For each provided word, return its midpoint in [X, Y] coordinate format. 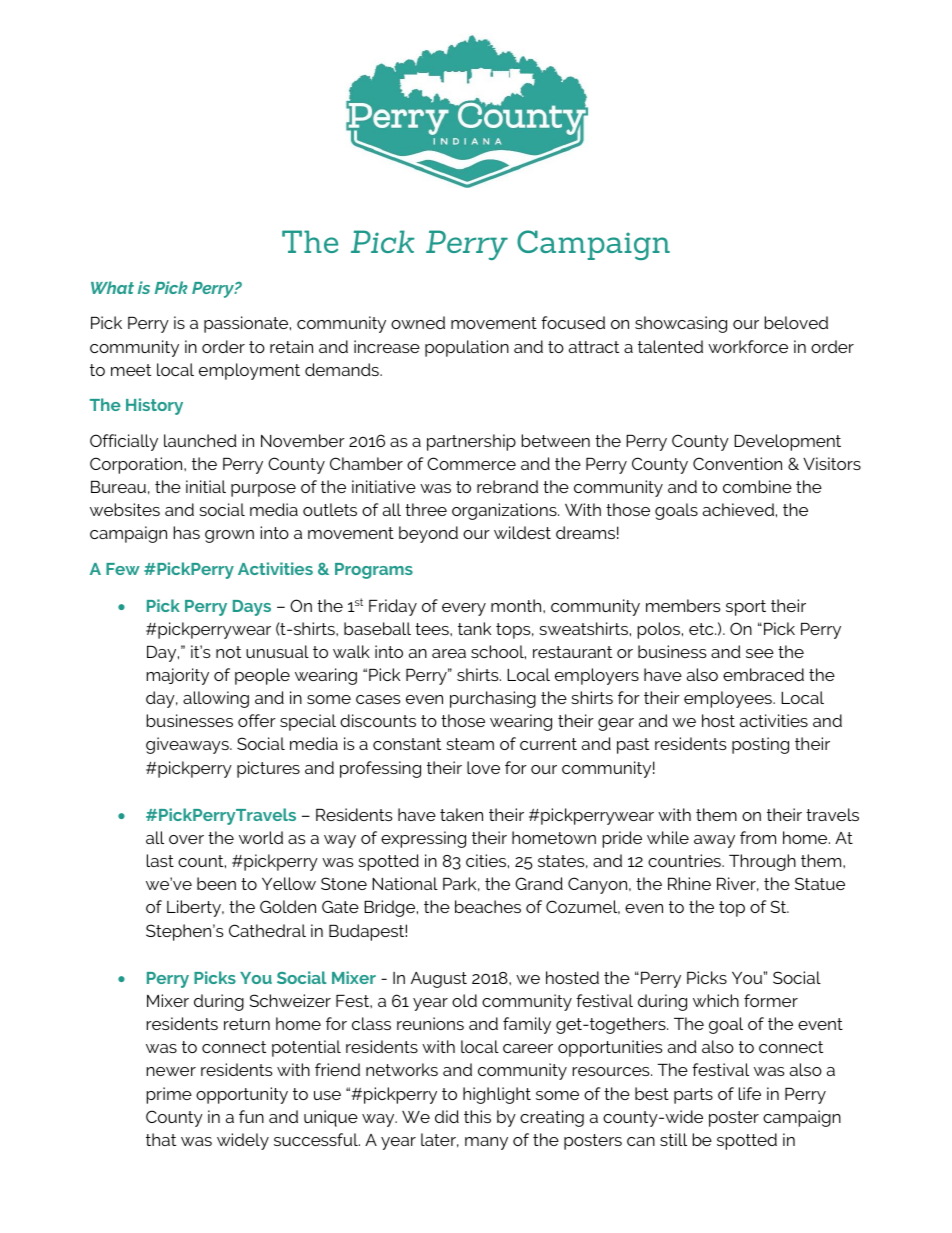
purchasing [493, 699]
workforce [748, 346]
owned [418, 322]
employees [729, 699]
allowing [216, 699]
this [477, 1116]
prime [169, 1095]
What [112, 287]
